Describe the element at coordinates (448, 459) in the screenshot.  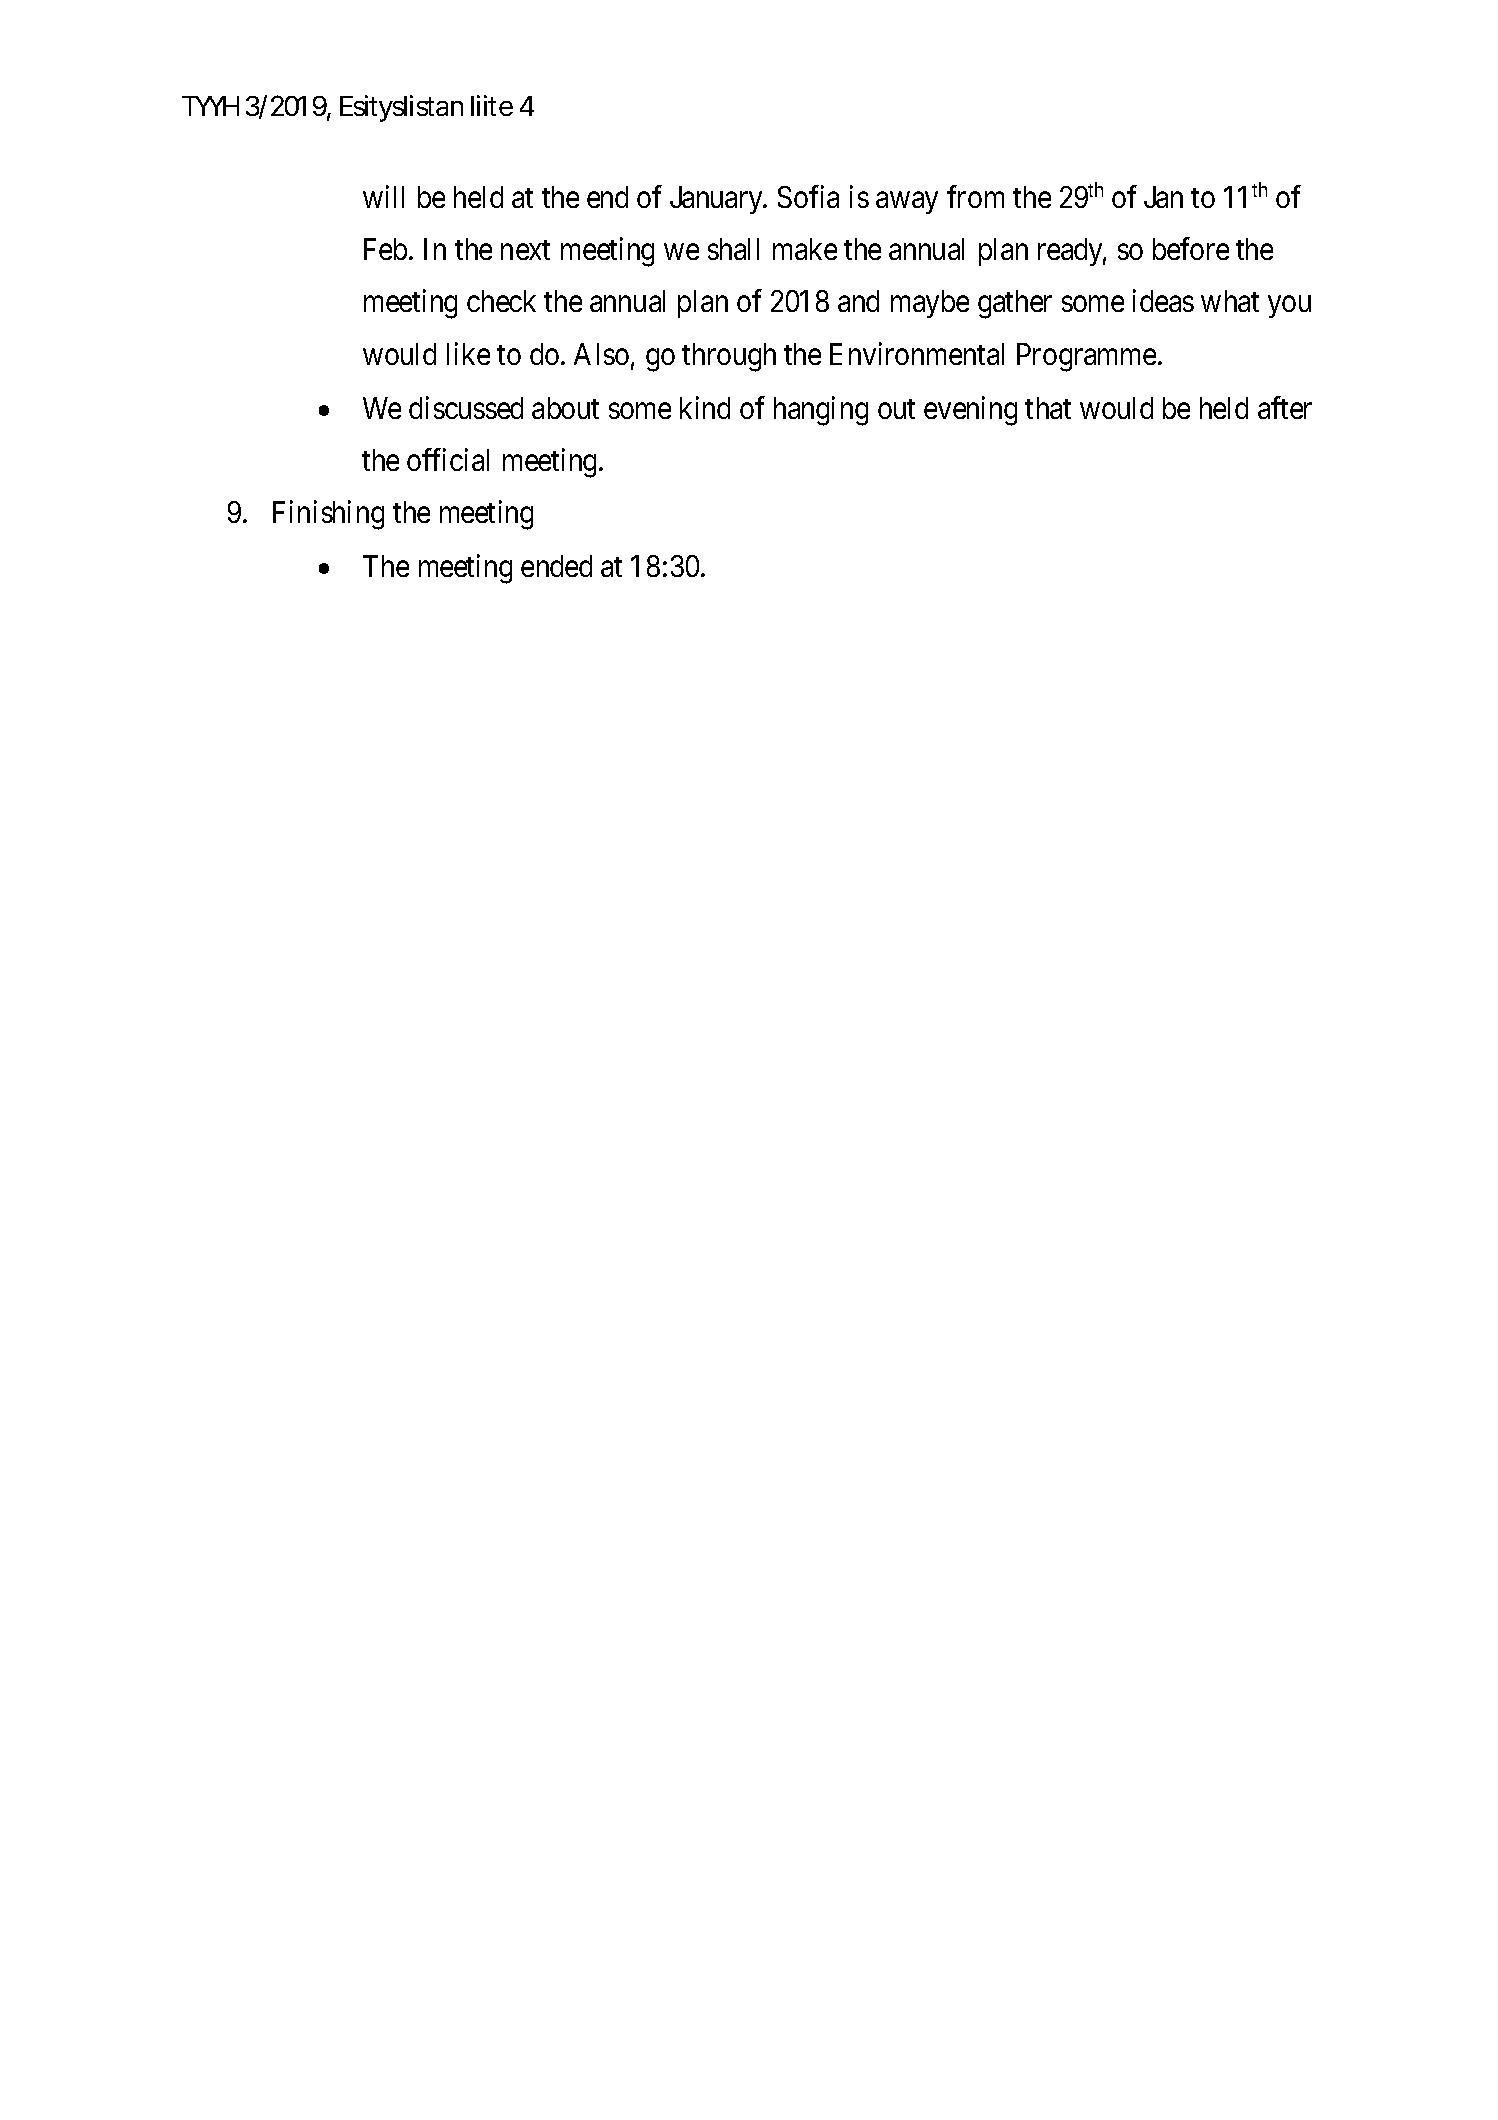
I see `official` at that location.
